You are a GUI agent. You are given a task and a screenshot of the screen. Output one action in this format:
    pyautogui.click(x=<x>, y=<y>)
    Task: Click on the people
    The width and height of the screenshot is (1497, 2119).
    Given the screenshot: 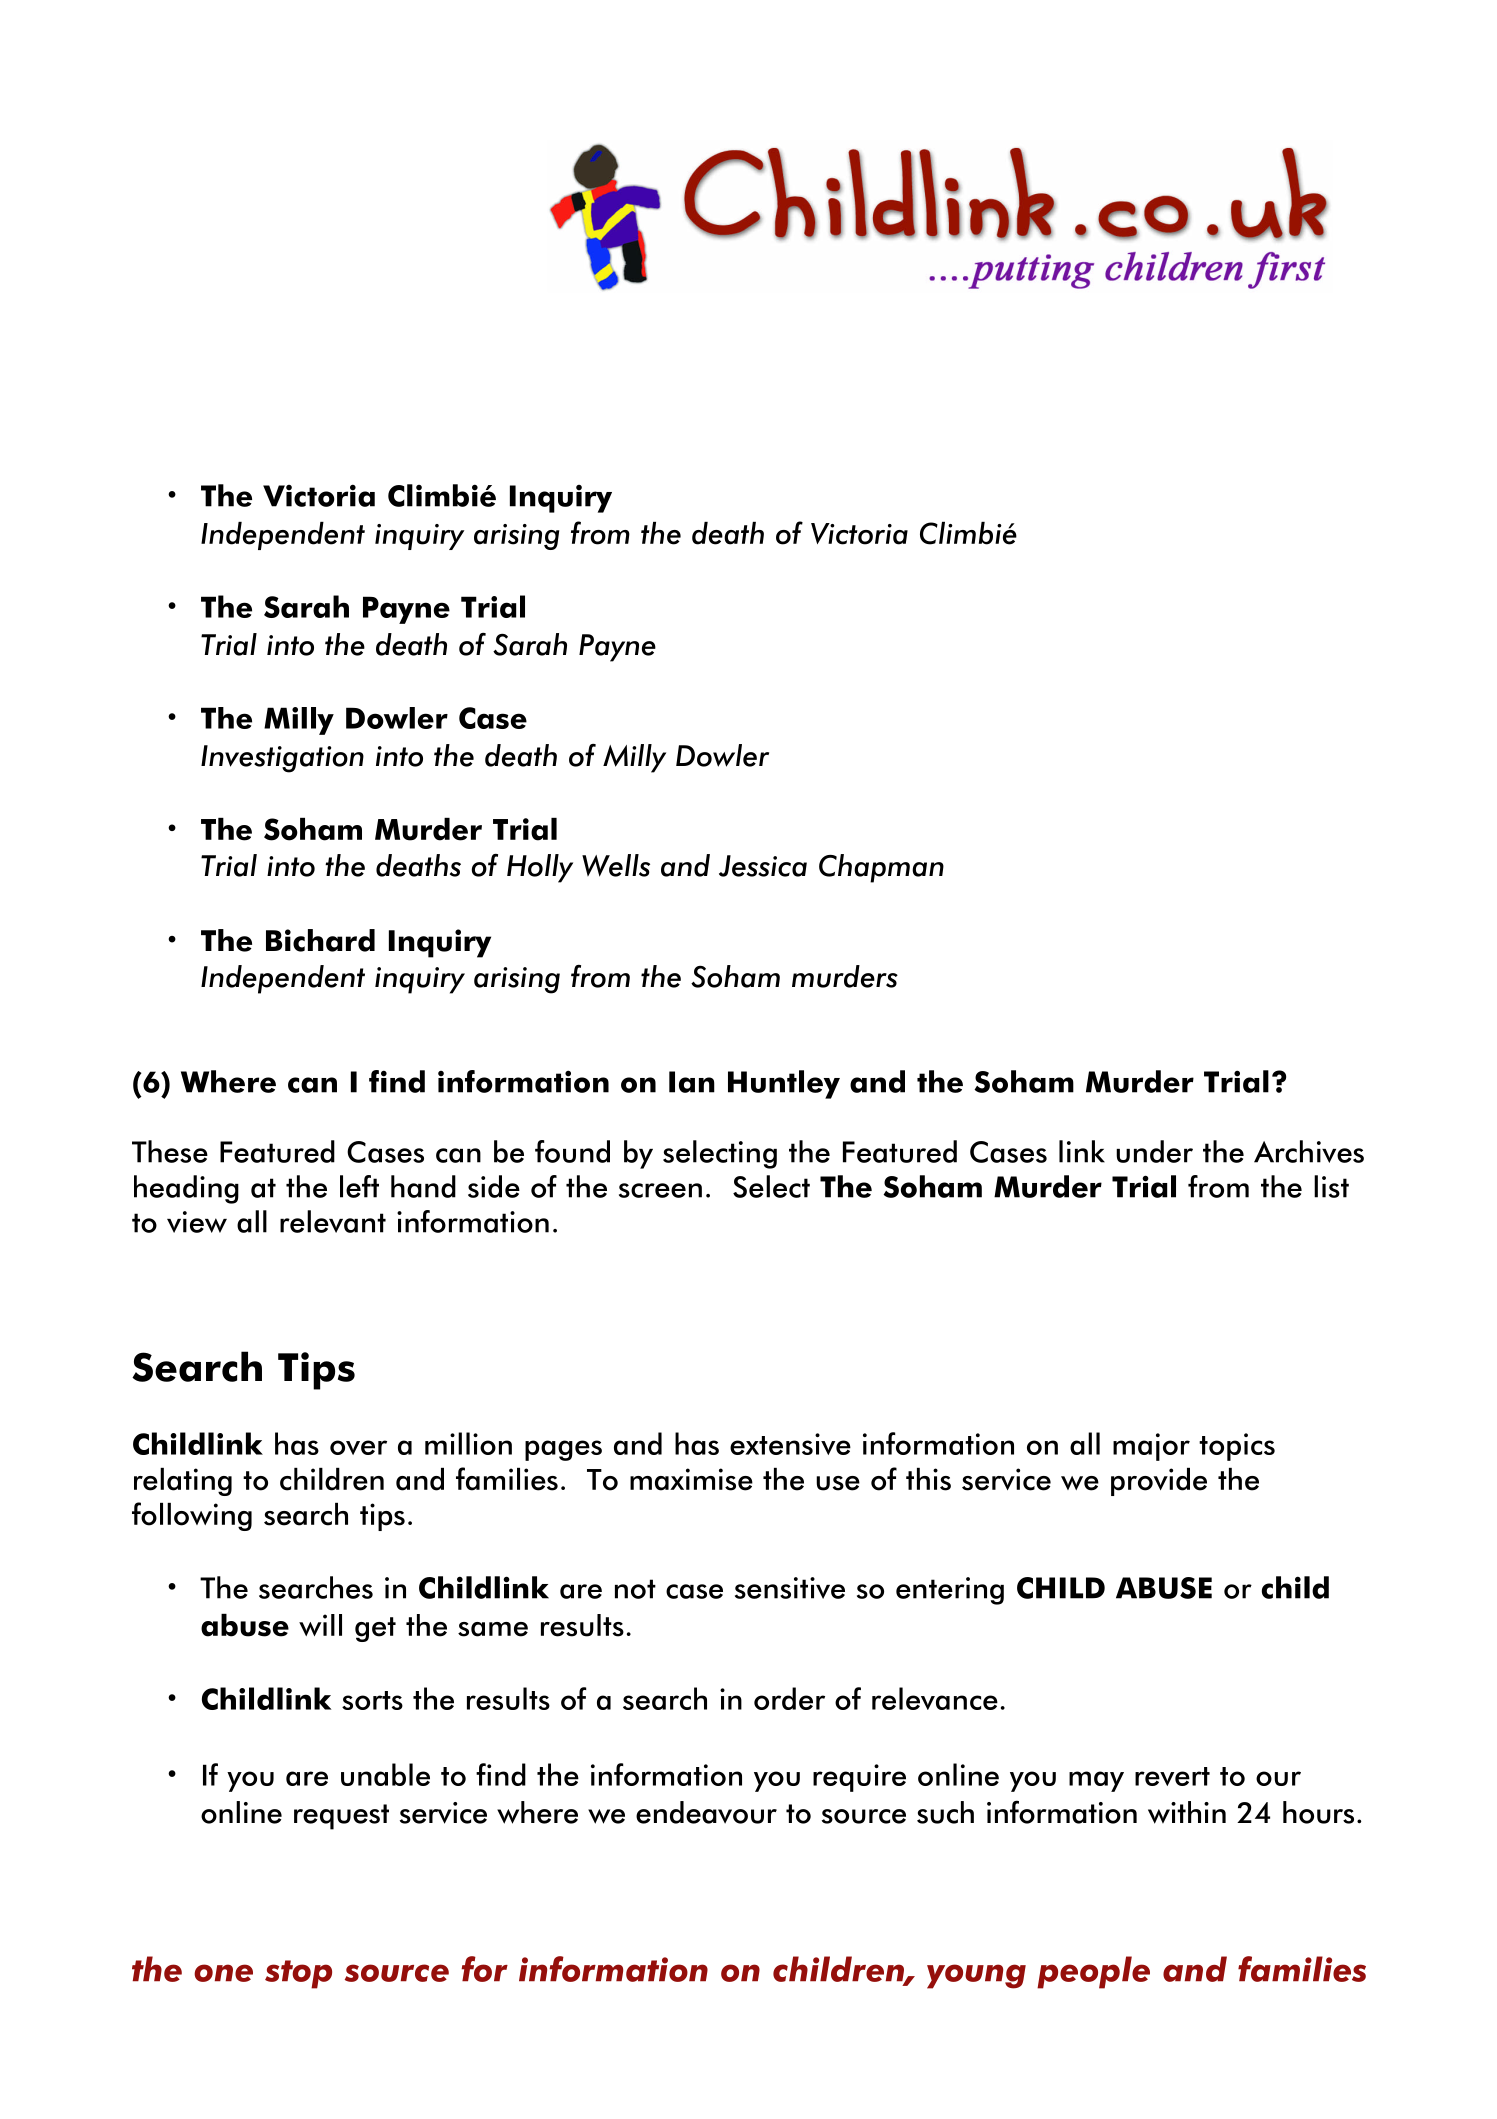 What is the action you would take?
    pyautogui.click(x=1093, y=1972)
